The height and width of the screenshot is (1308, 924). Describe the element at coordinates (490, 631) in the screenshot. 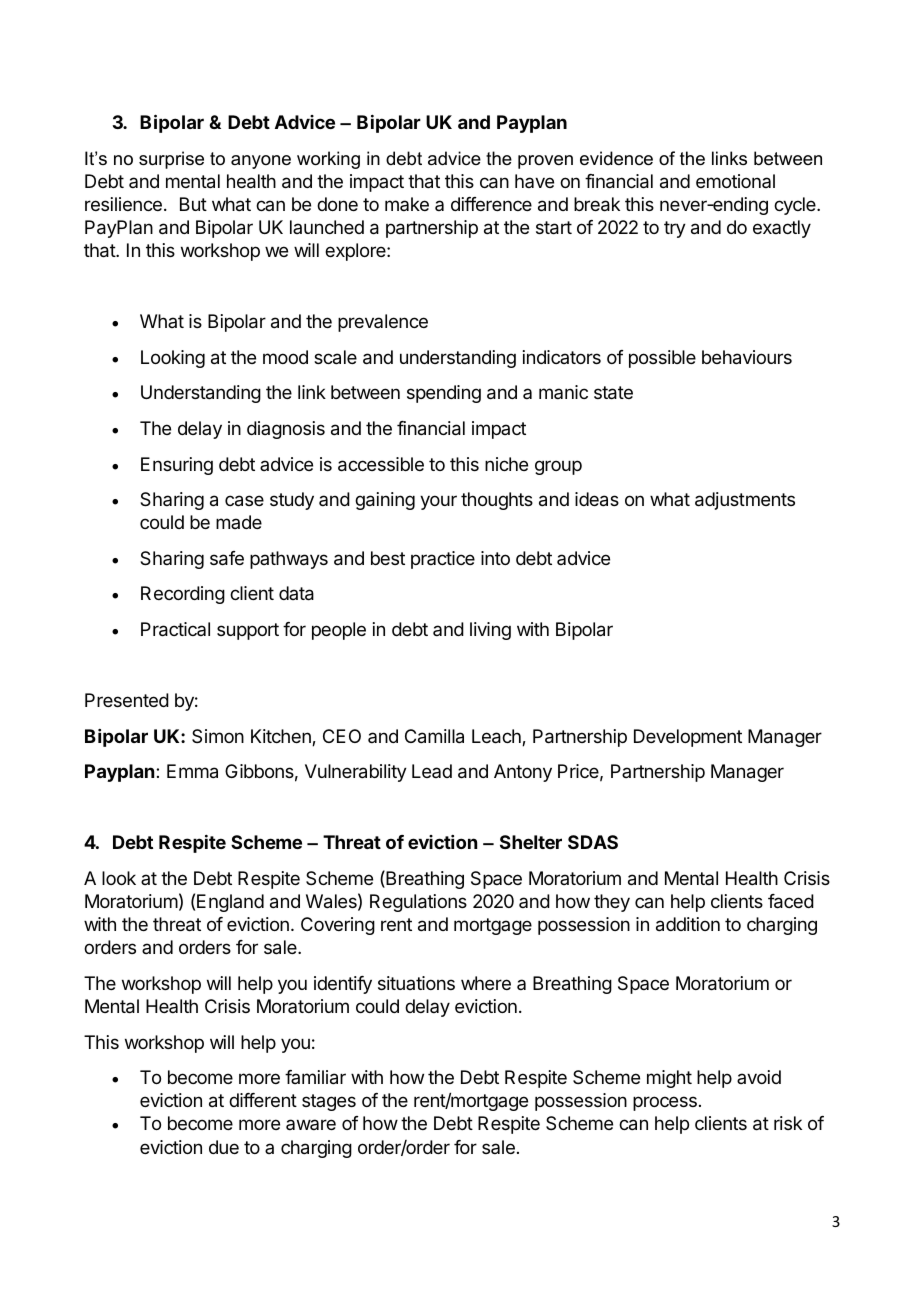

I see `living` at that location.
